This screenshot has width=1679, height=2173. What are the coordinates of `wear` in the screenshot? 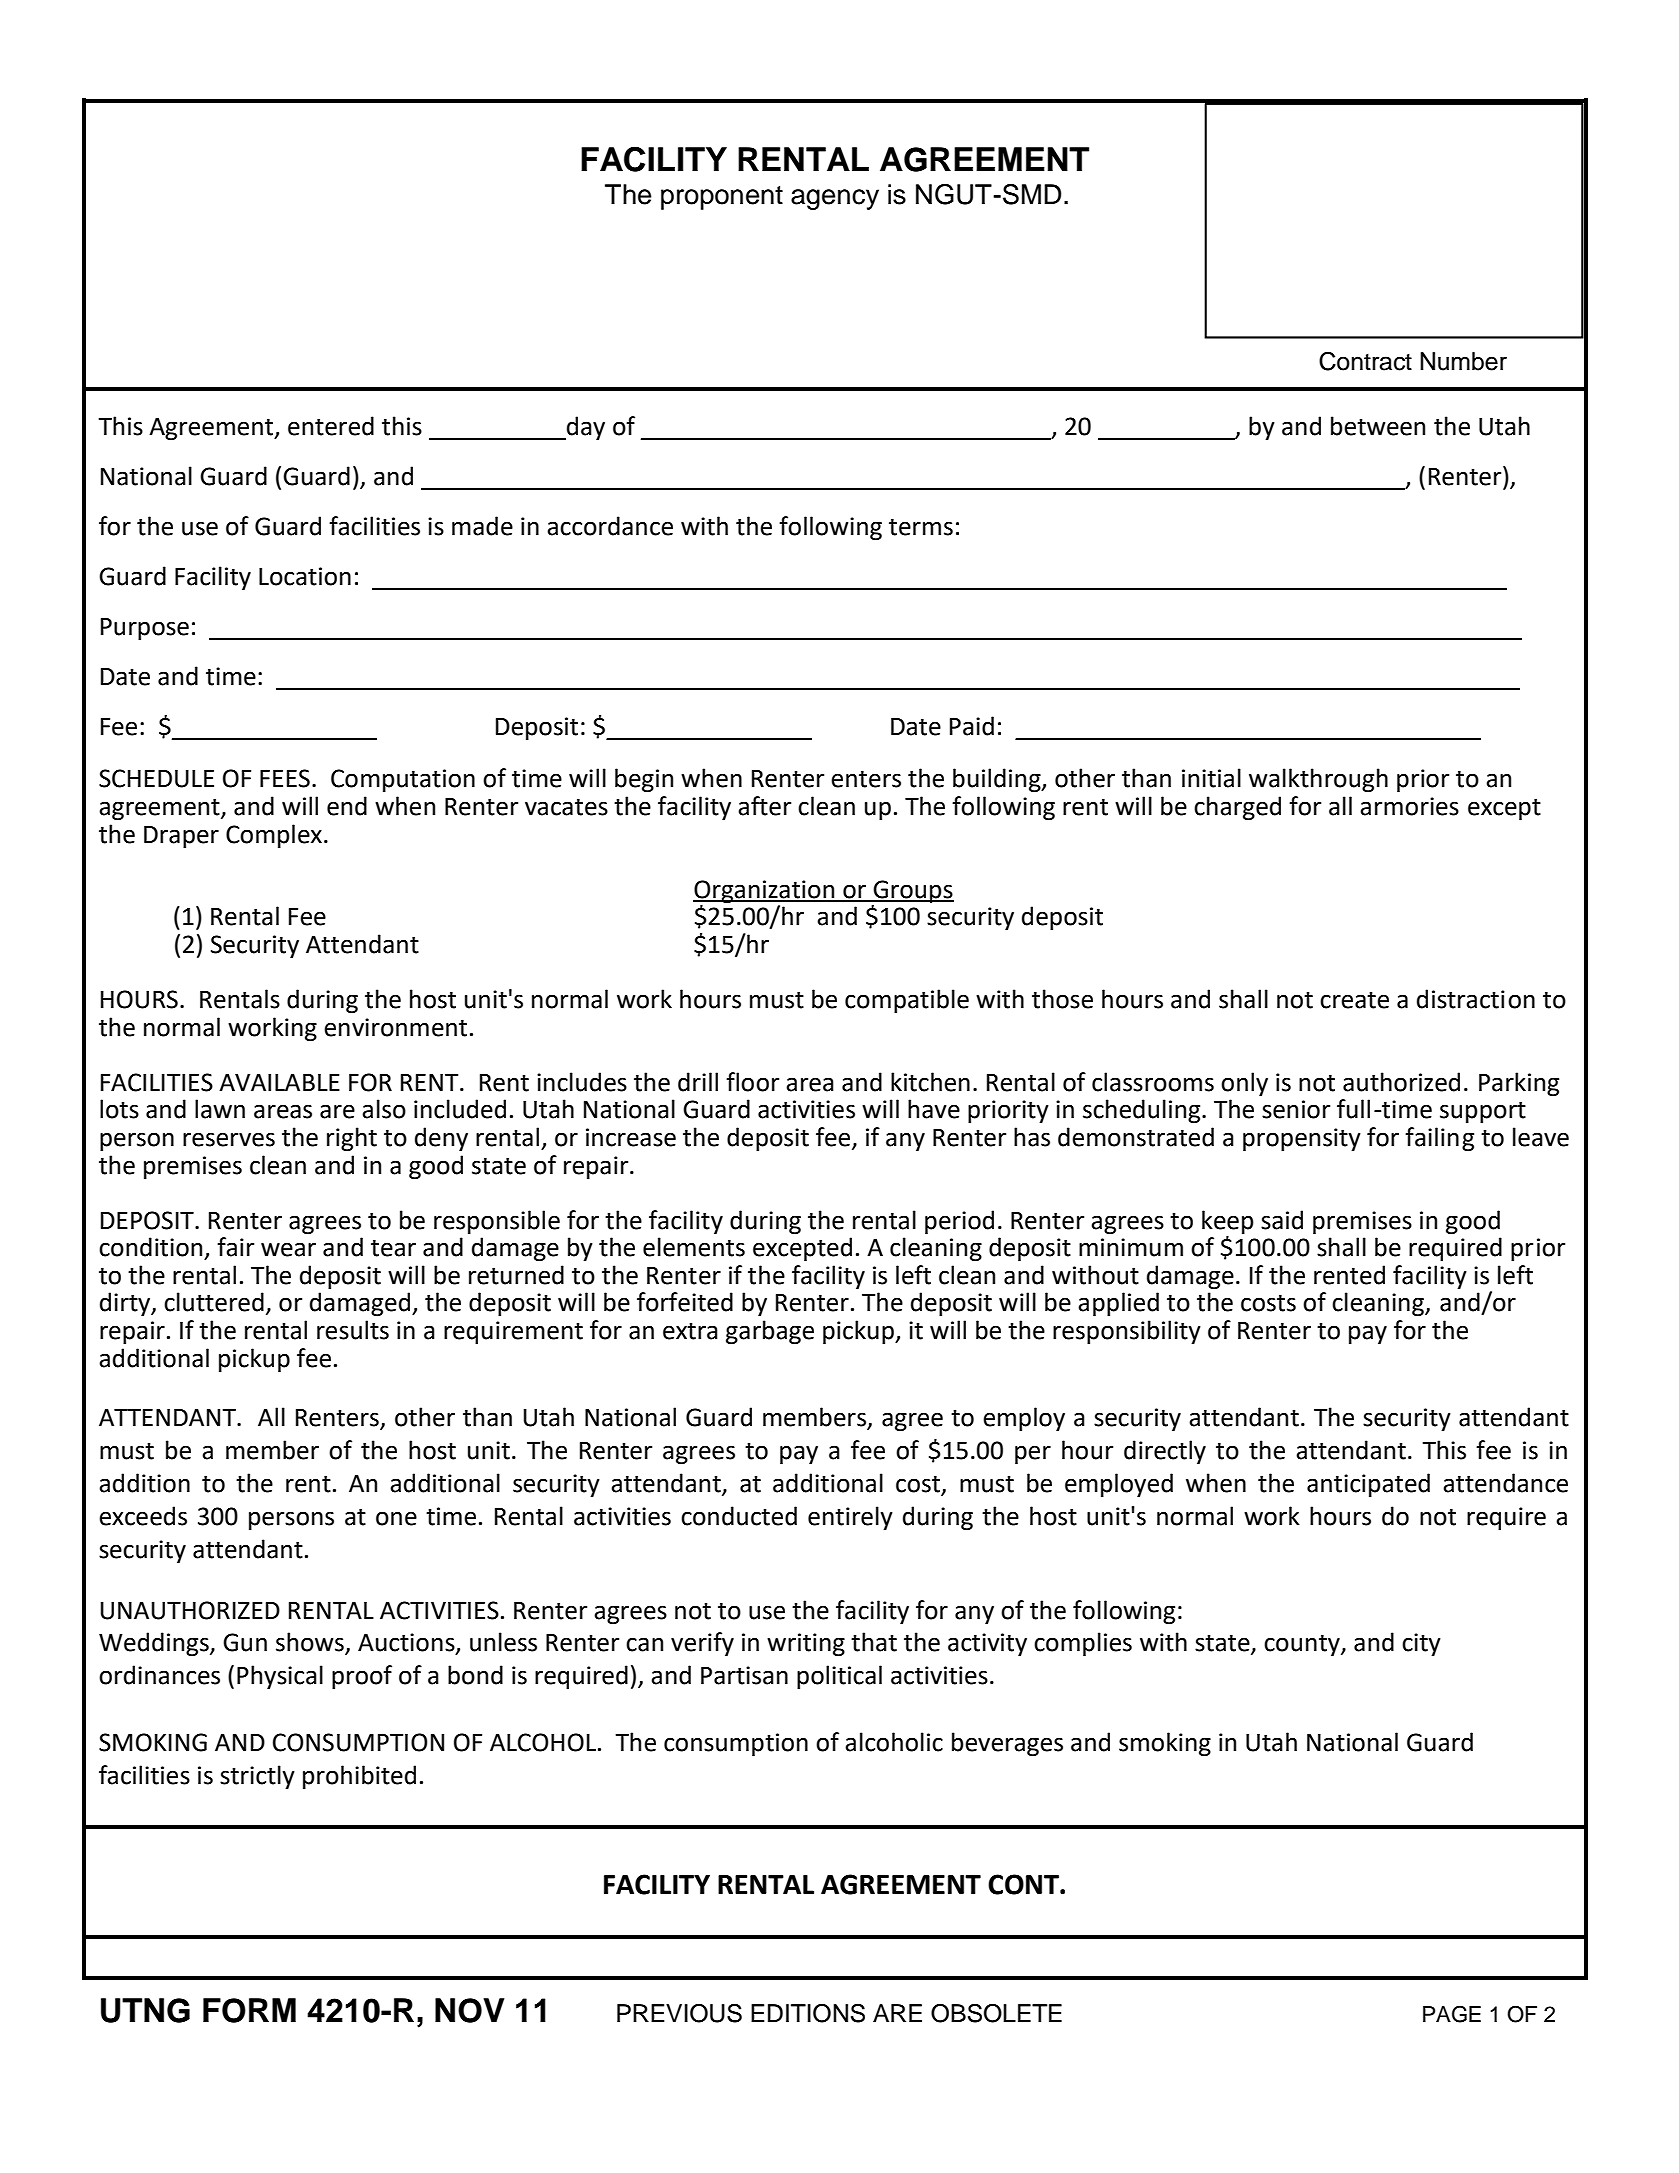 It's located at (288, 1249).
